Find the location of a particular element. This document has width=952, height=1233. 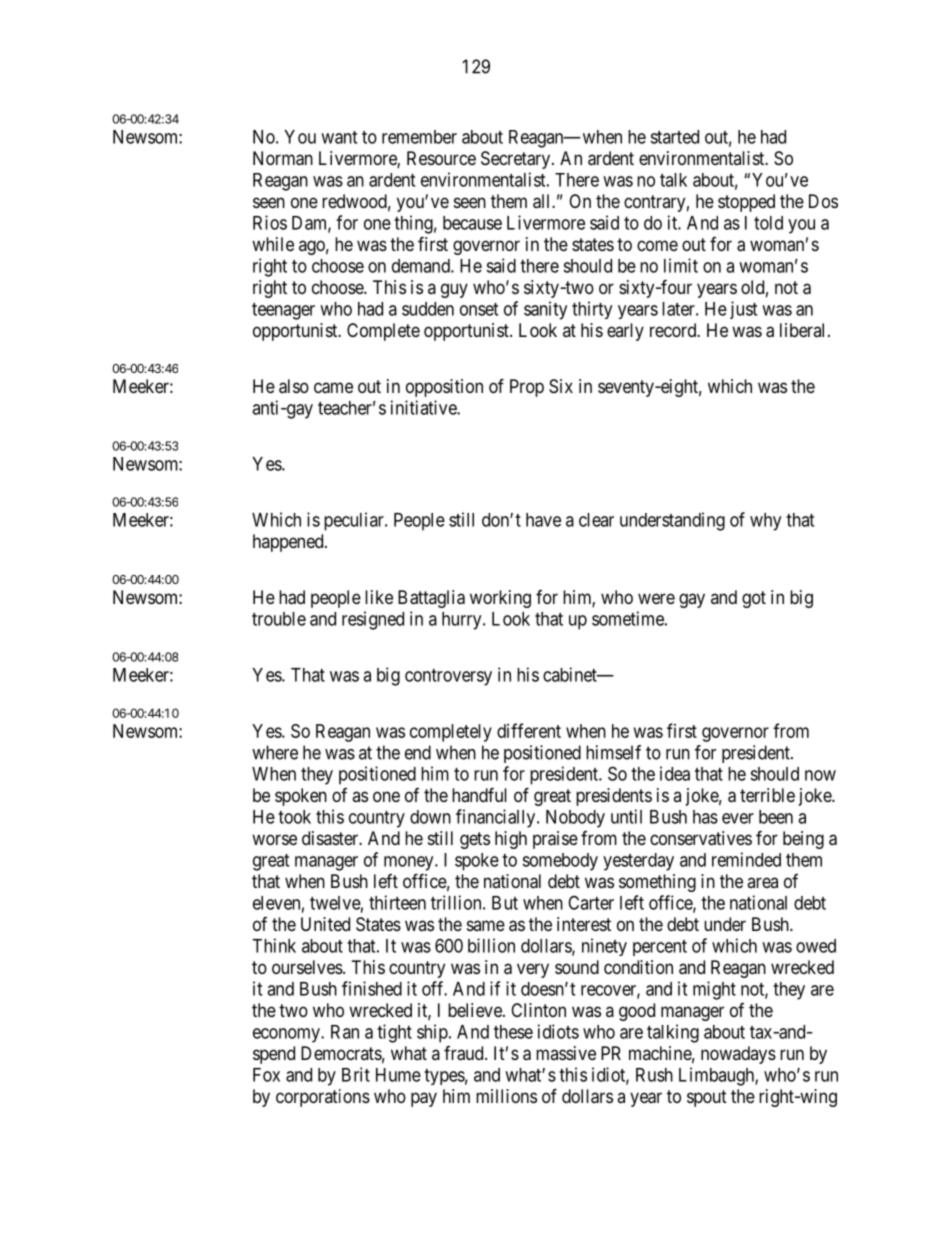

have is located at coordinates (543, 520).
